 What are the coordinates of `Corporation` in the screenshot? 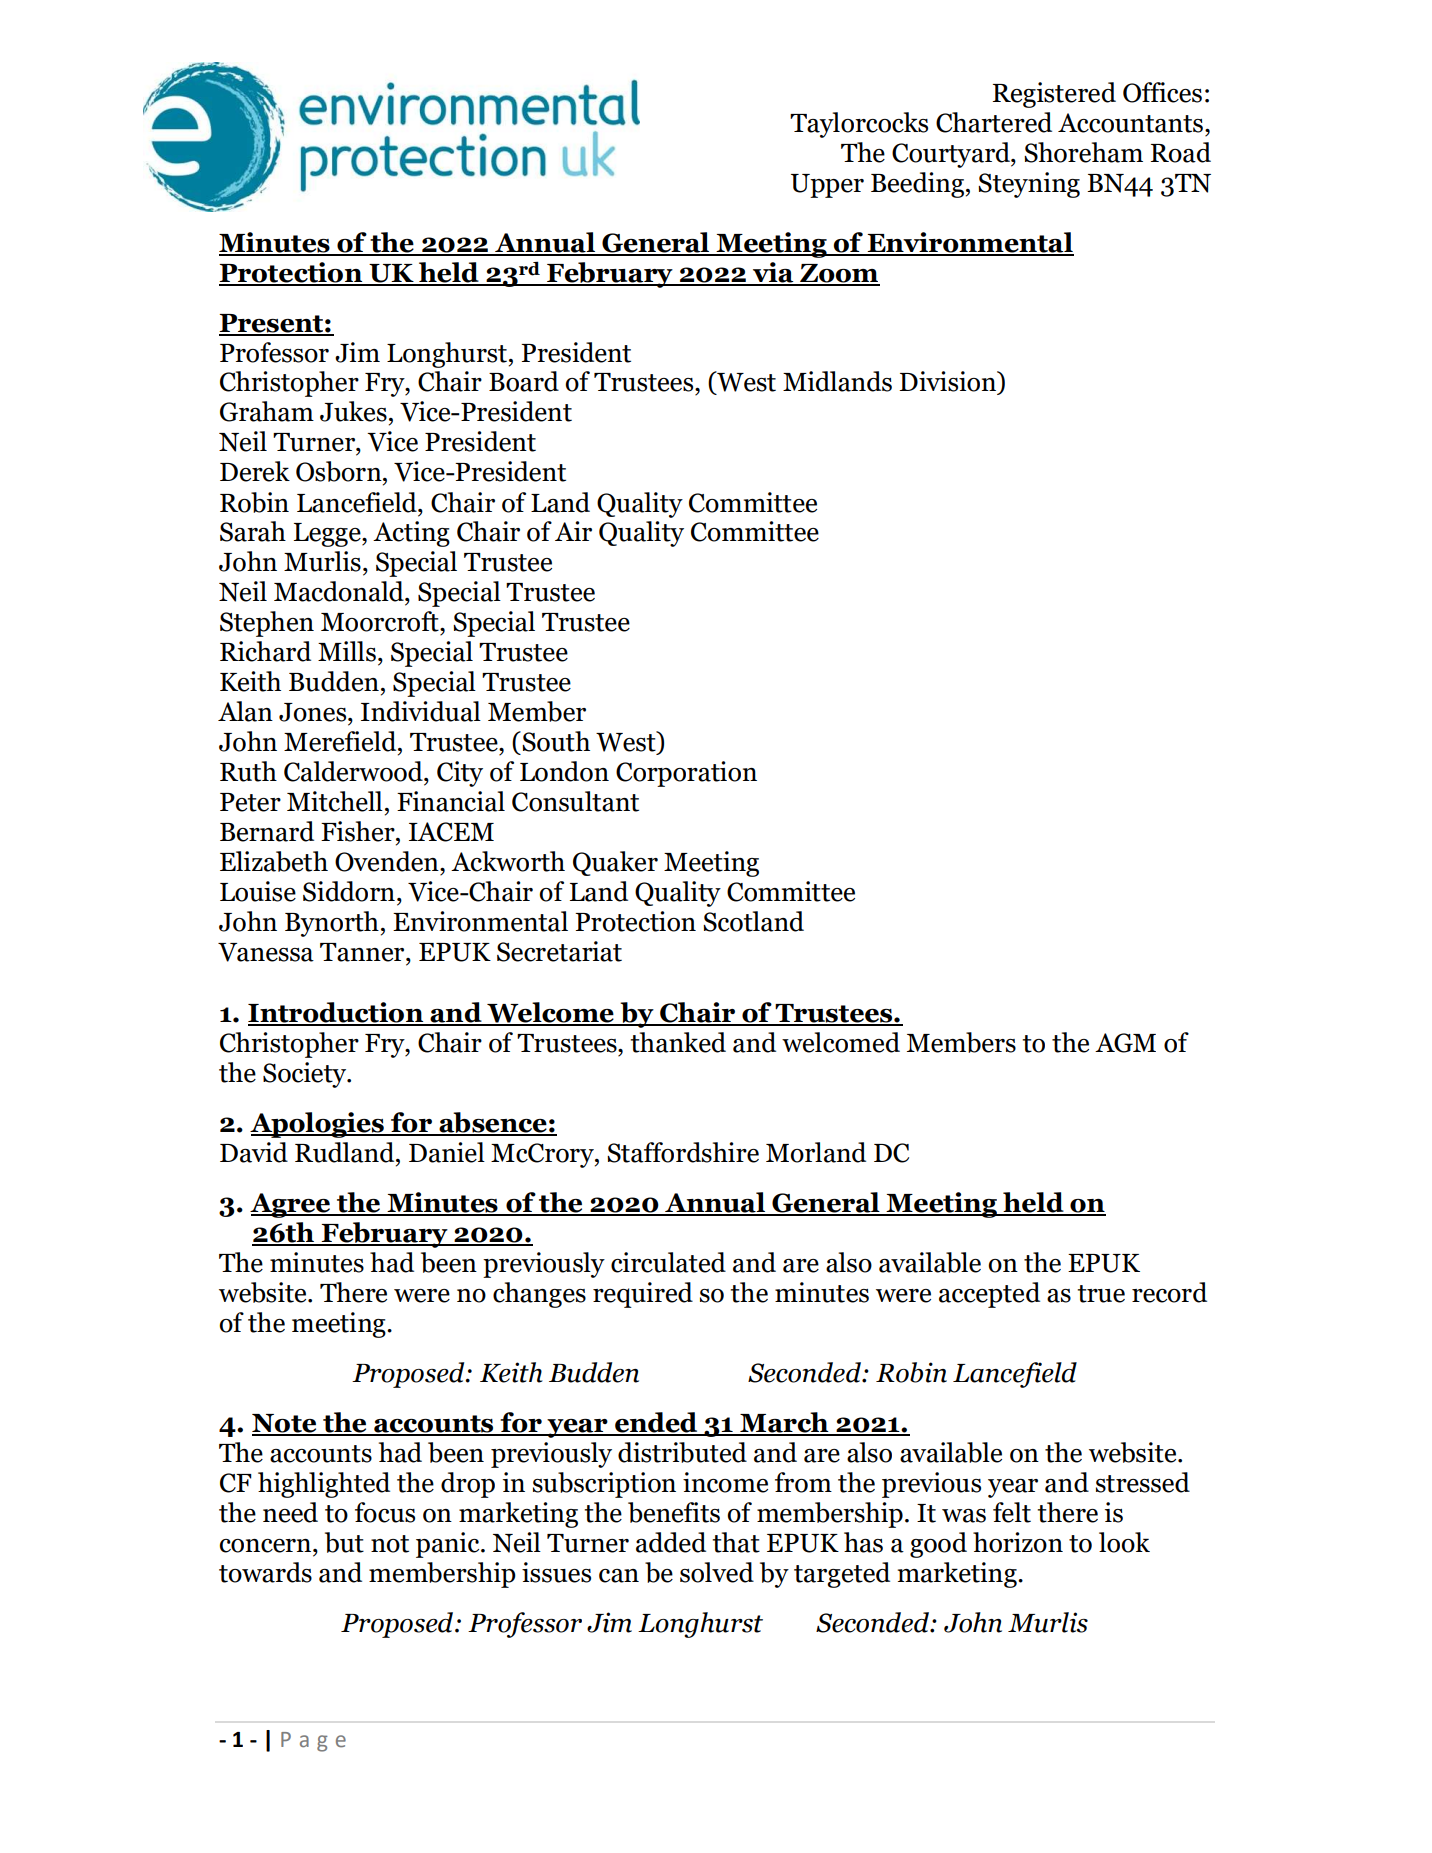 It's located at (686, 774).
